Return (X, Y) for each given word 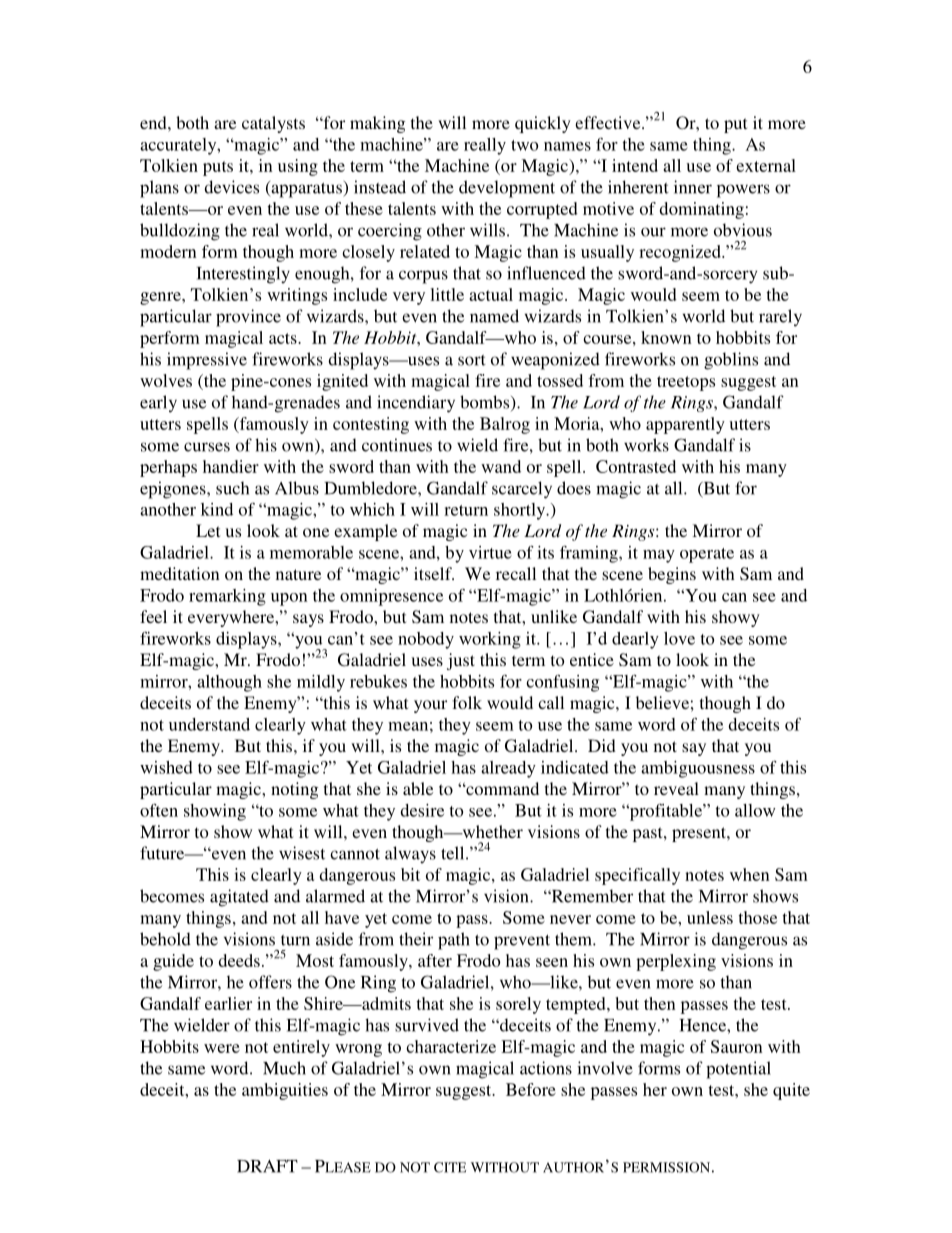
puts (218, 168)
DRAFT (267, 1166)
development (507, 189)
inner (693, 187)
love (679, 638)
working (490, 640)
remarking (227, 597)
